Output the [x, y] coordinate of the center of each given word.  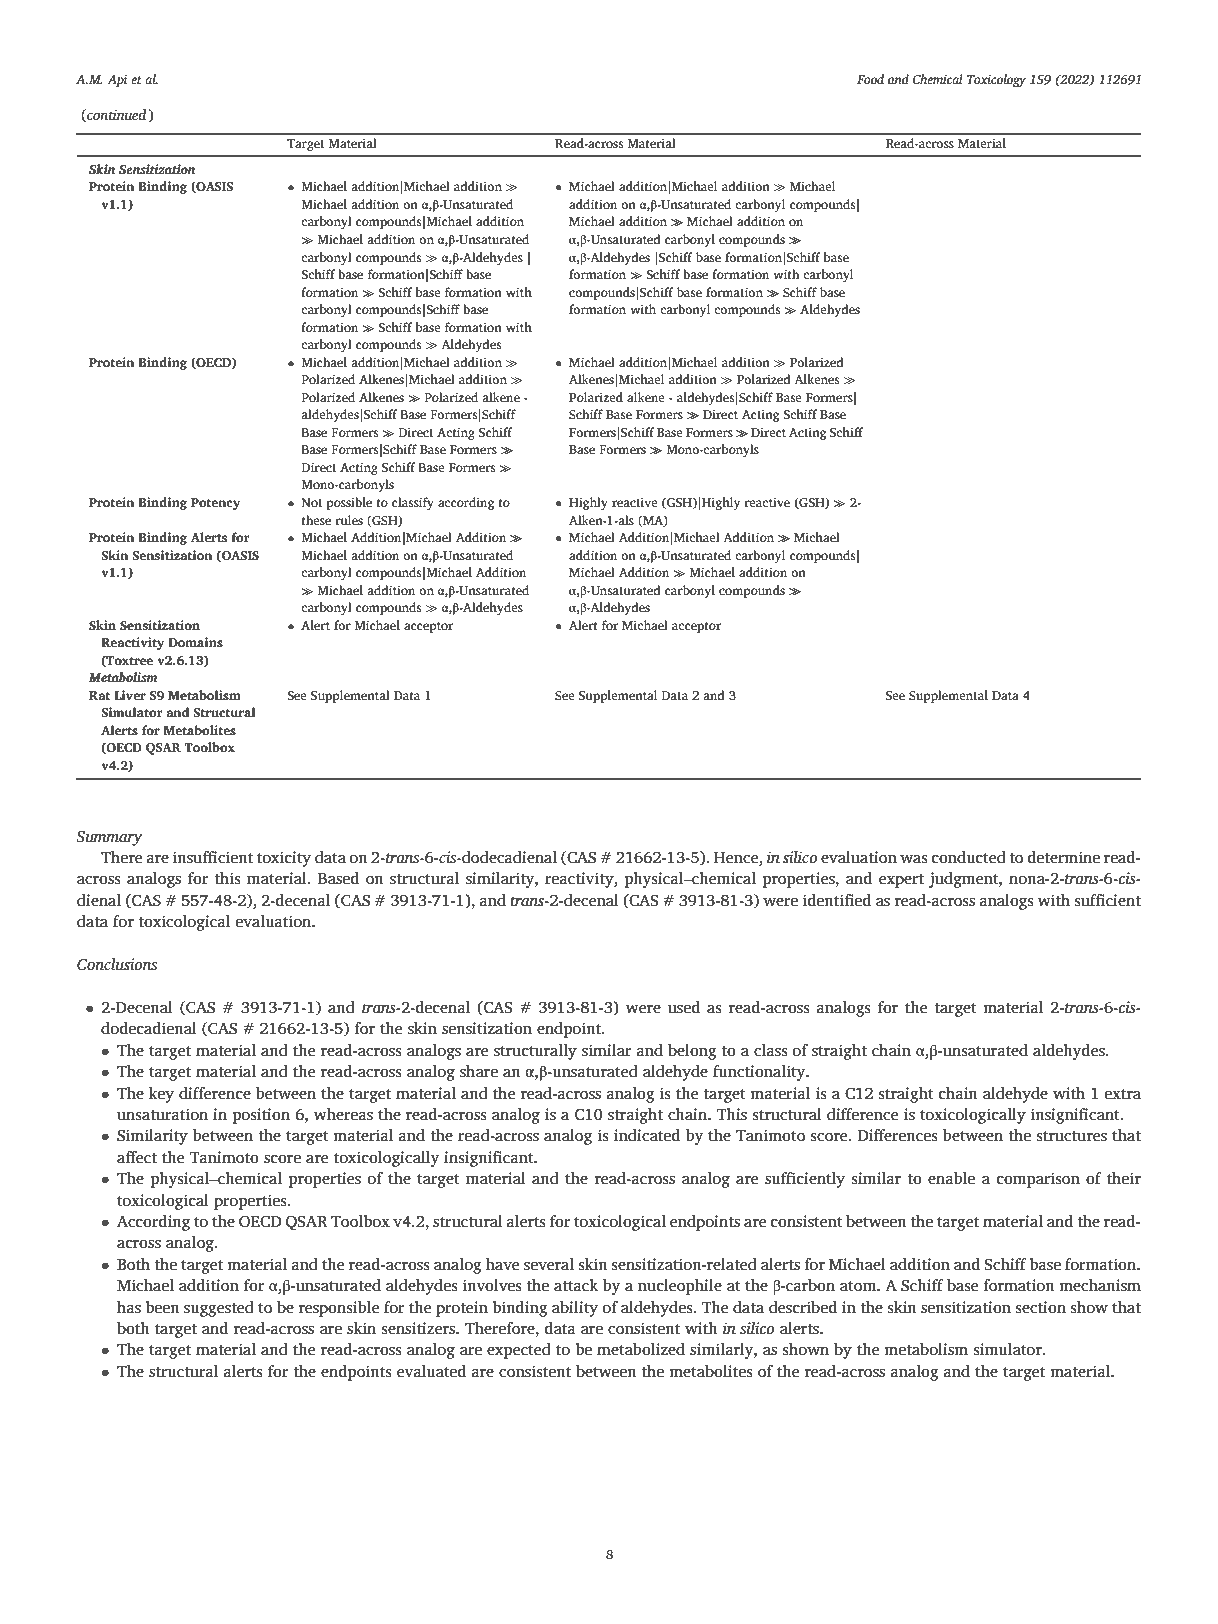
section [1040, 1307]
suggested [219, 1309]
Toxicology [996, 80]
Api [117, 81]
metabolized [641, 1349]
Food [870, 79]
